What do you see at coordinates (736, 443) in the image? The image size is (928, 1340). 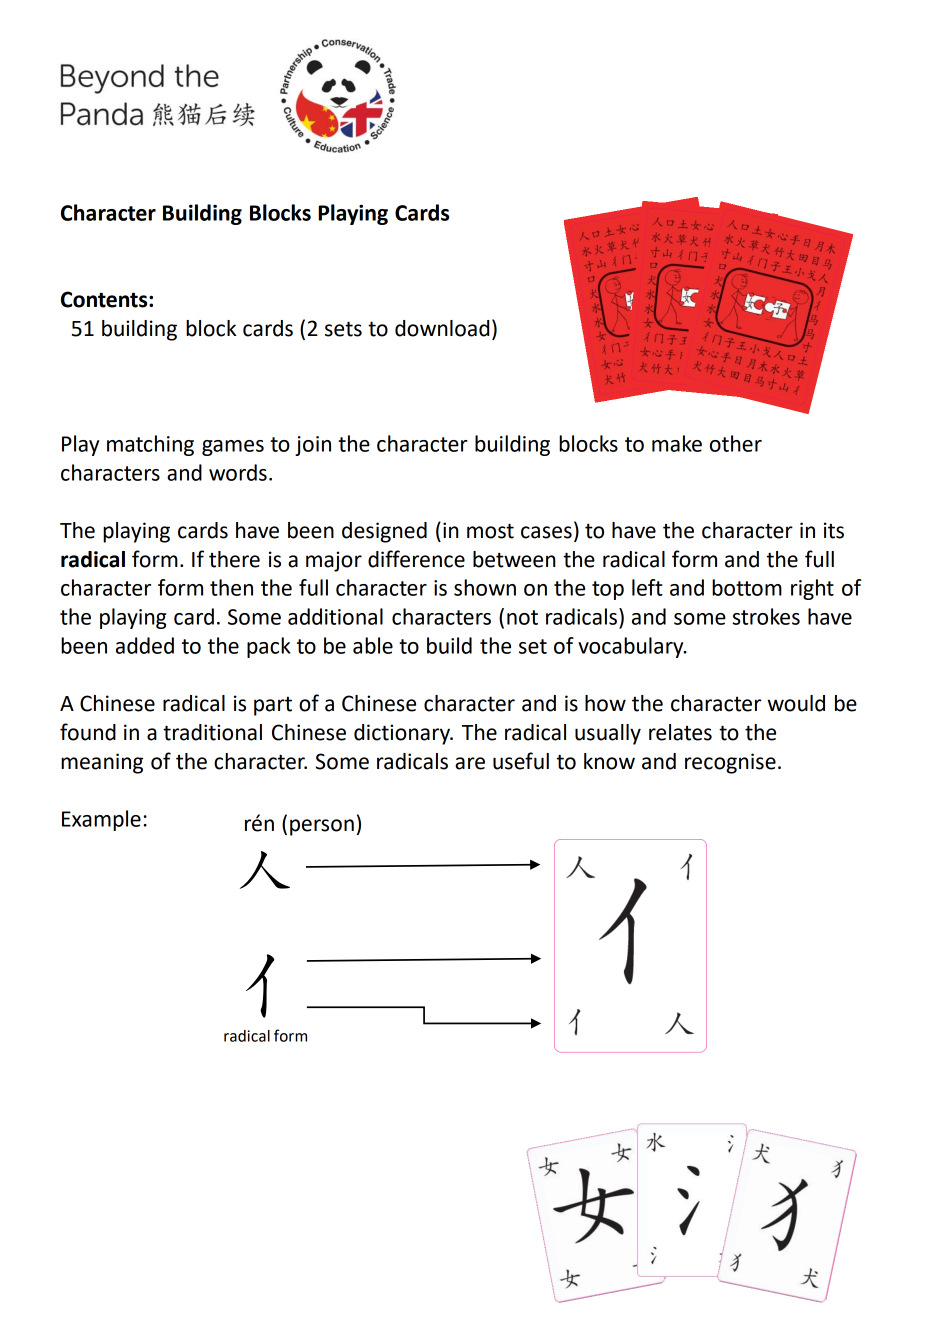 I see `other` at bounding box center [736, 443].
